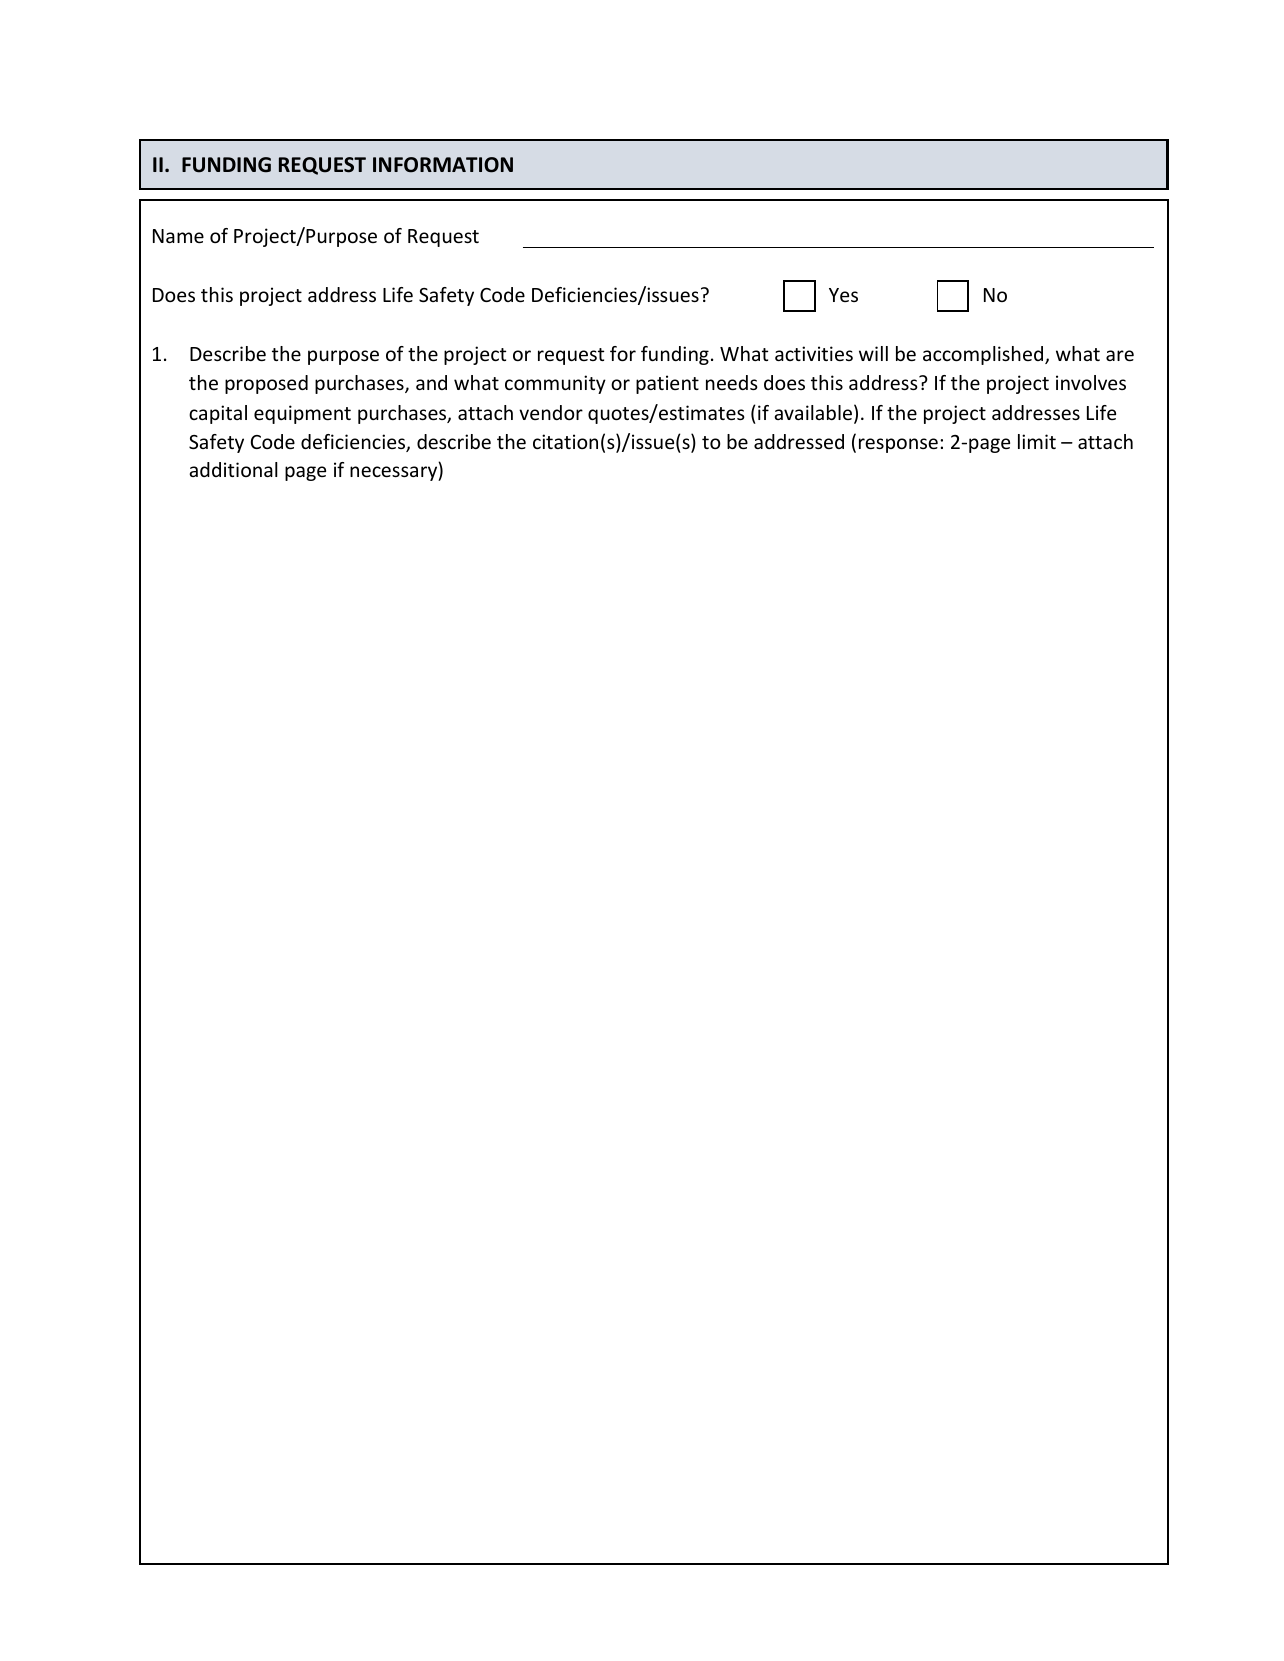  Describe the element at coordinates (1091, 382) in the document. I see `involves` at that location.
